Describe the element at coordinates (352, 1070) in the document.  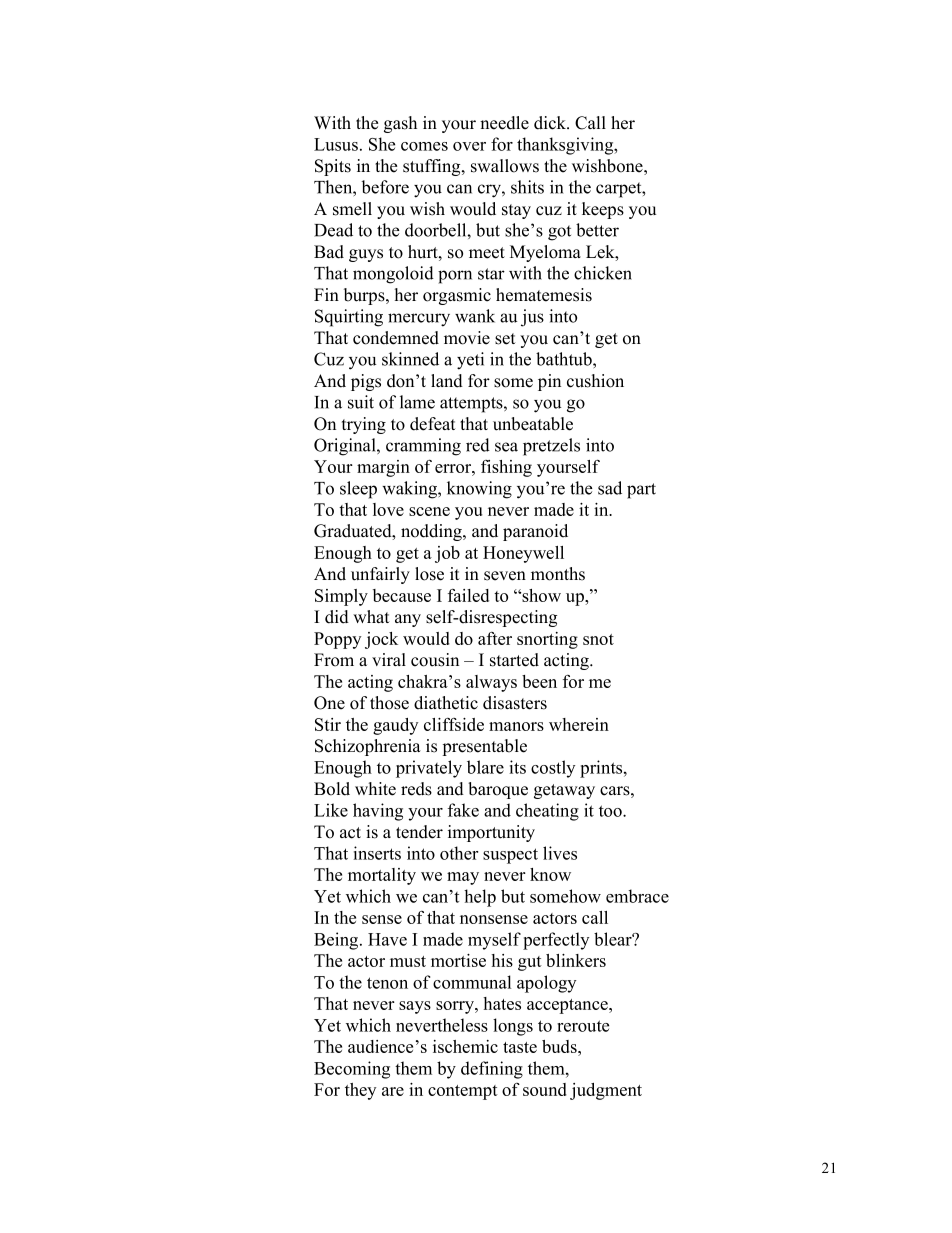
I see `Becoming` at that location.
